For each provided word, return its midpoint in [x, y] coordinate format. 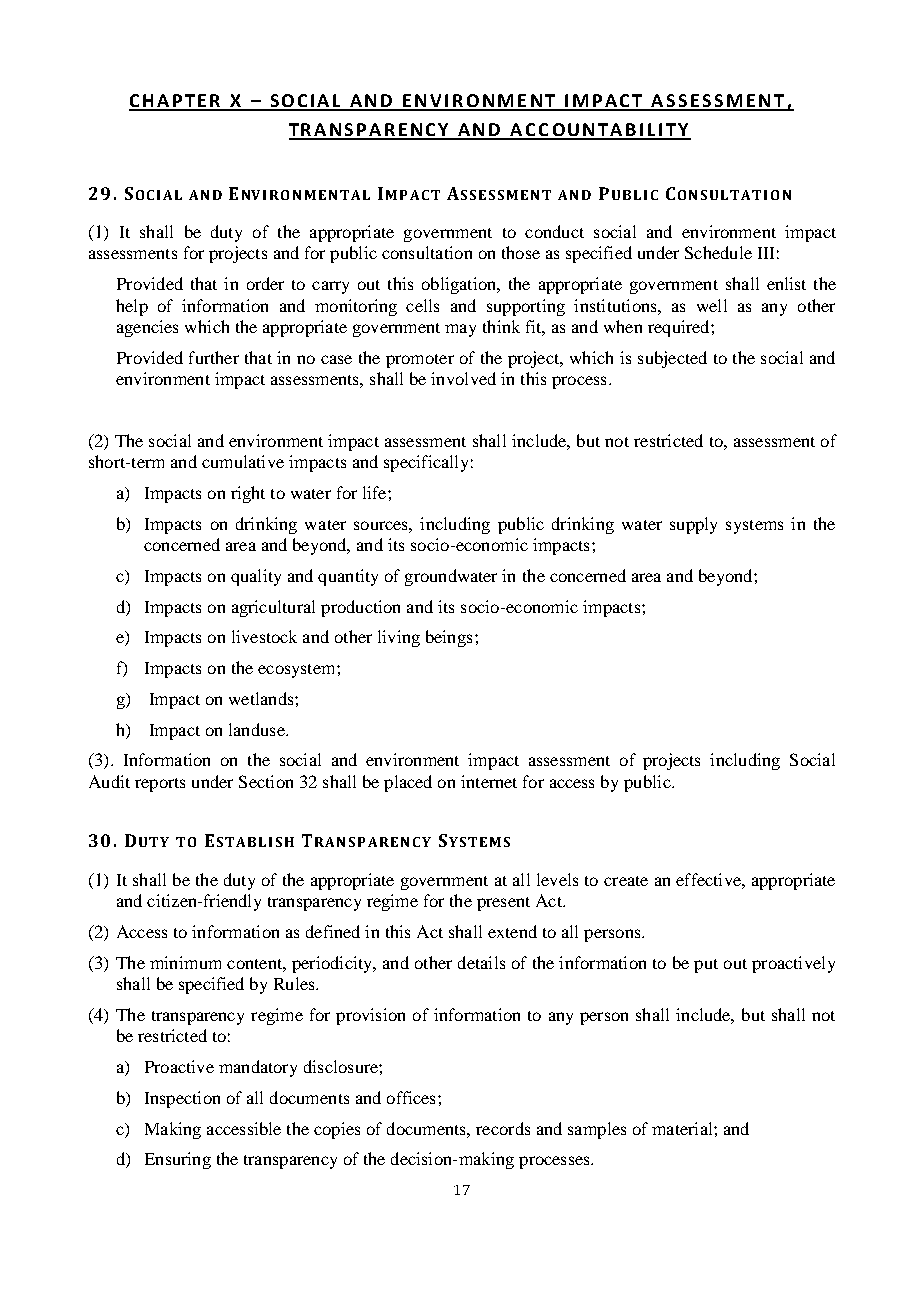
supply [693, 525]
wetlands [262, 698]
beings [449, 638]
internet [489, 781]
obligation [460, 285]
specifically [426, 463]
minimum [185, 962]
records [503, 1128]
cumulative [243, 461]
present [503, 904]
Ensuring [178, 1160]
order [265, 283]
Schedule [718, 252]
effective [709, 879]
